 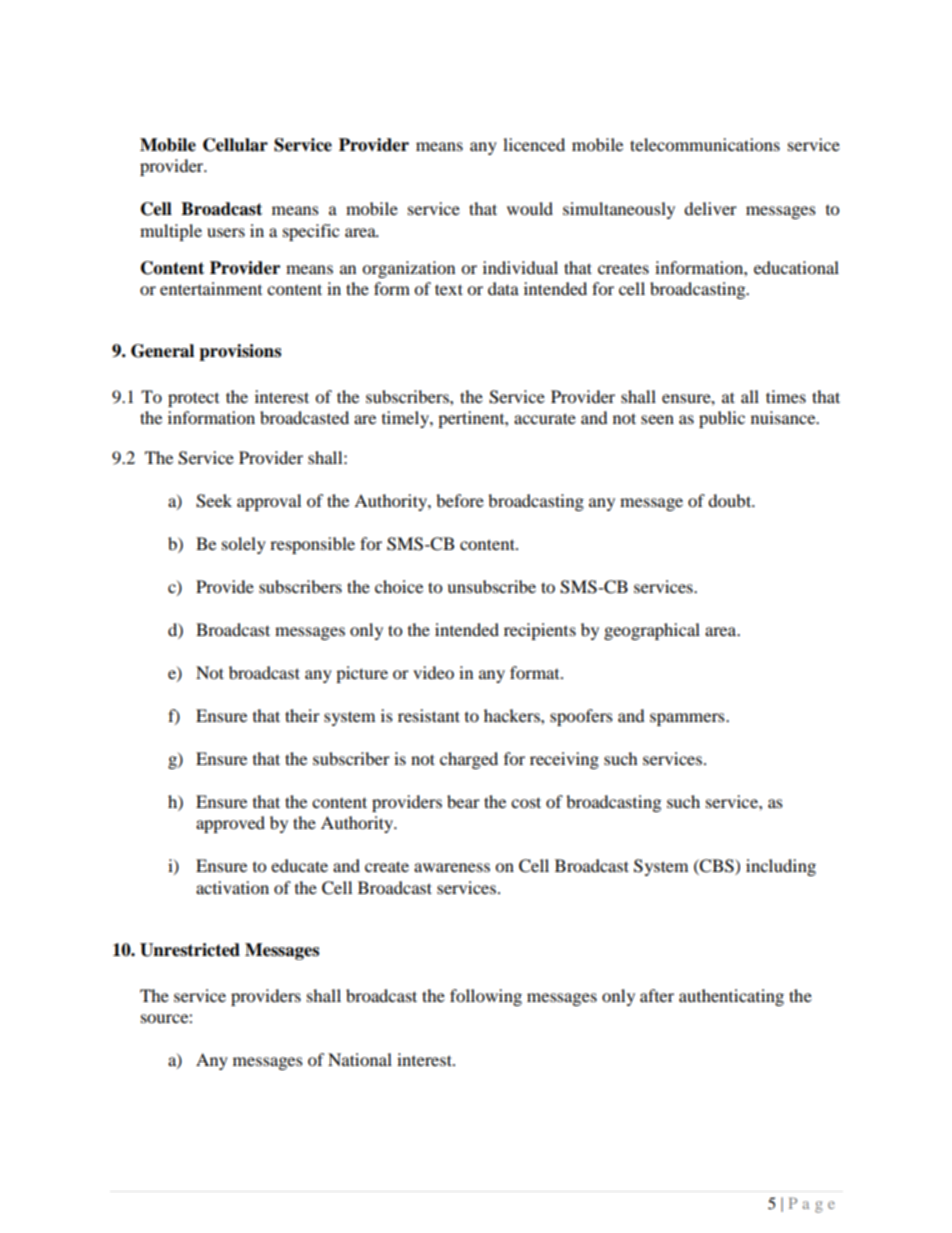 I want to click on including, so click(x=781, y=867).
